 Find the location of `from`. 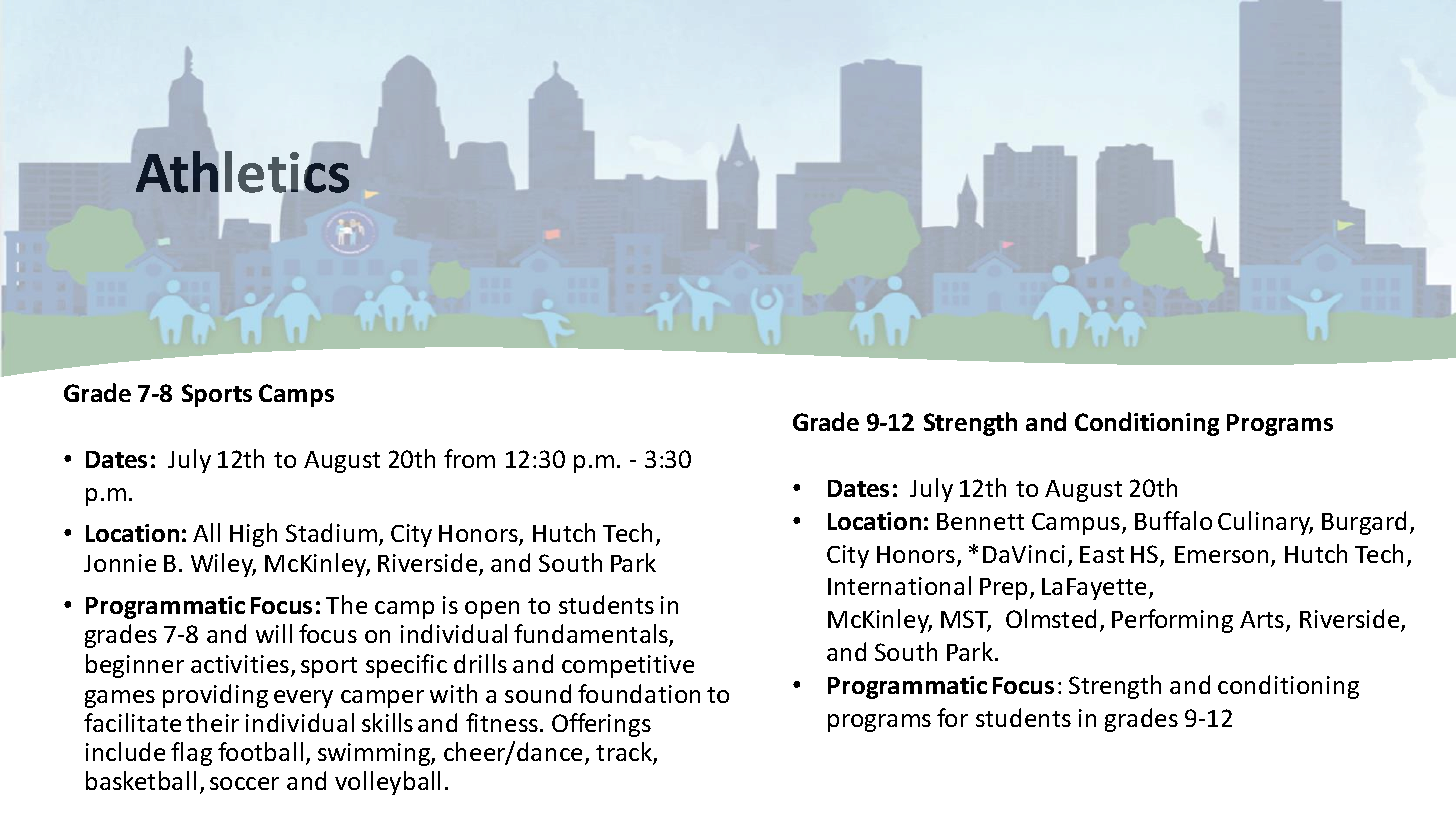

from is located at coordinates (469, 458).
